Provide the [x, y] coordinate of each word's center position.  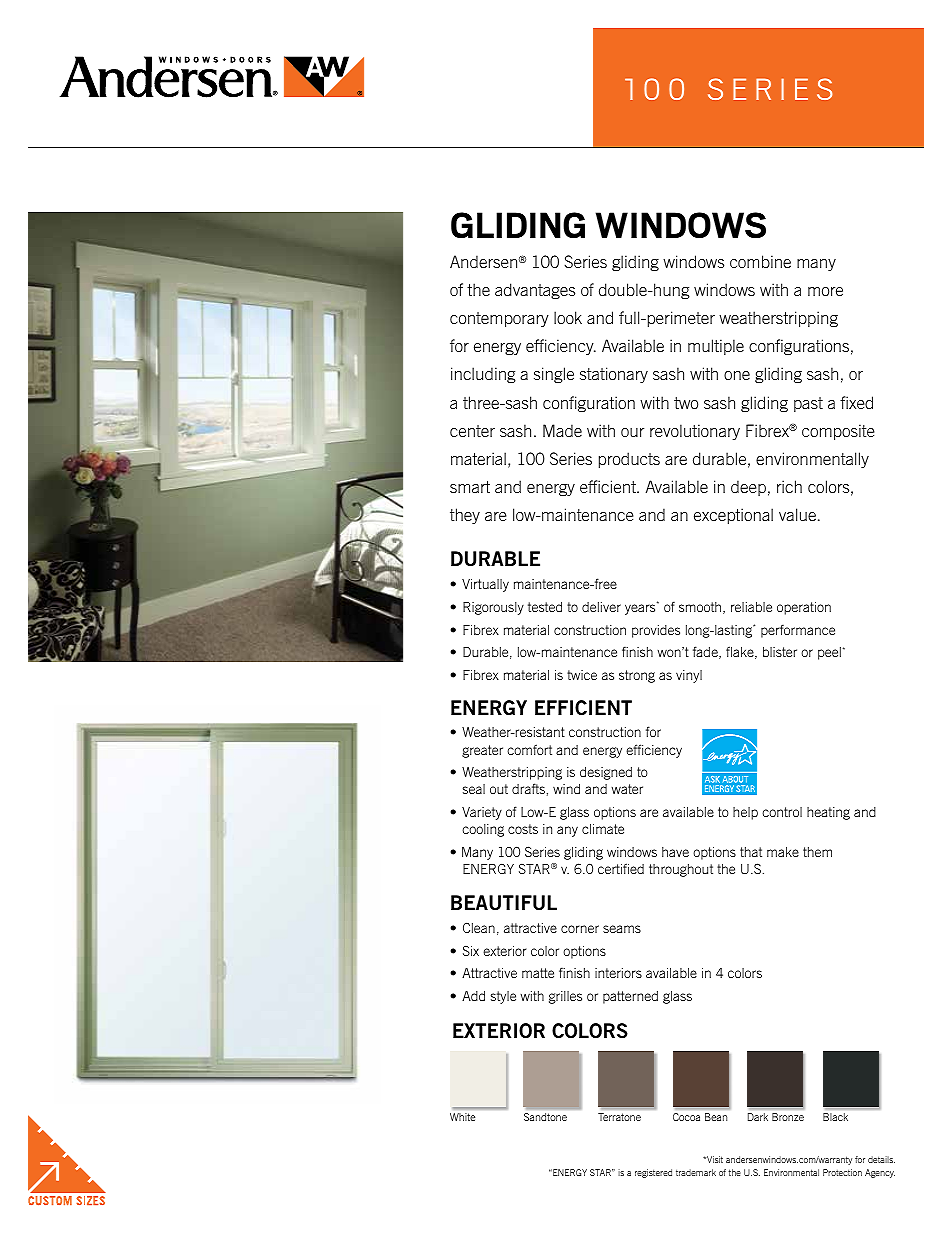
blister [780, 652]
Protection [842, 1172]
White [462, 1117]
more [825, 291]
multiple [716, 347]
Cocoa [686, 1117]
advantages [535, 291]
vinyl [689, 676]
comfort [529, 749]
